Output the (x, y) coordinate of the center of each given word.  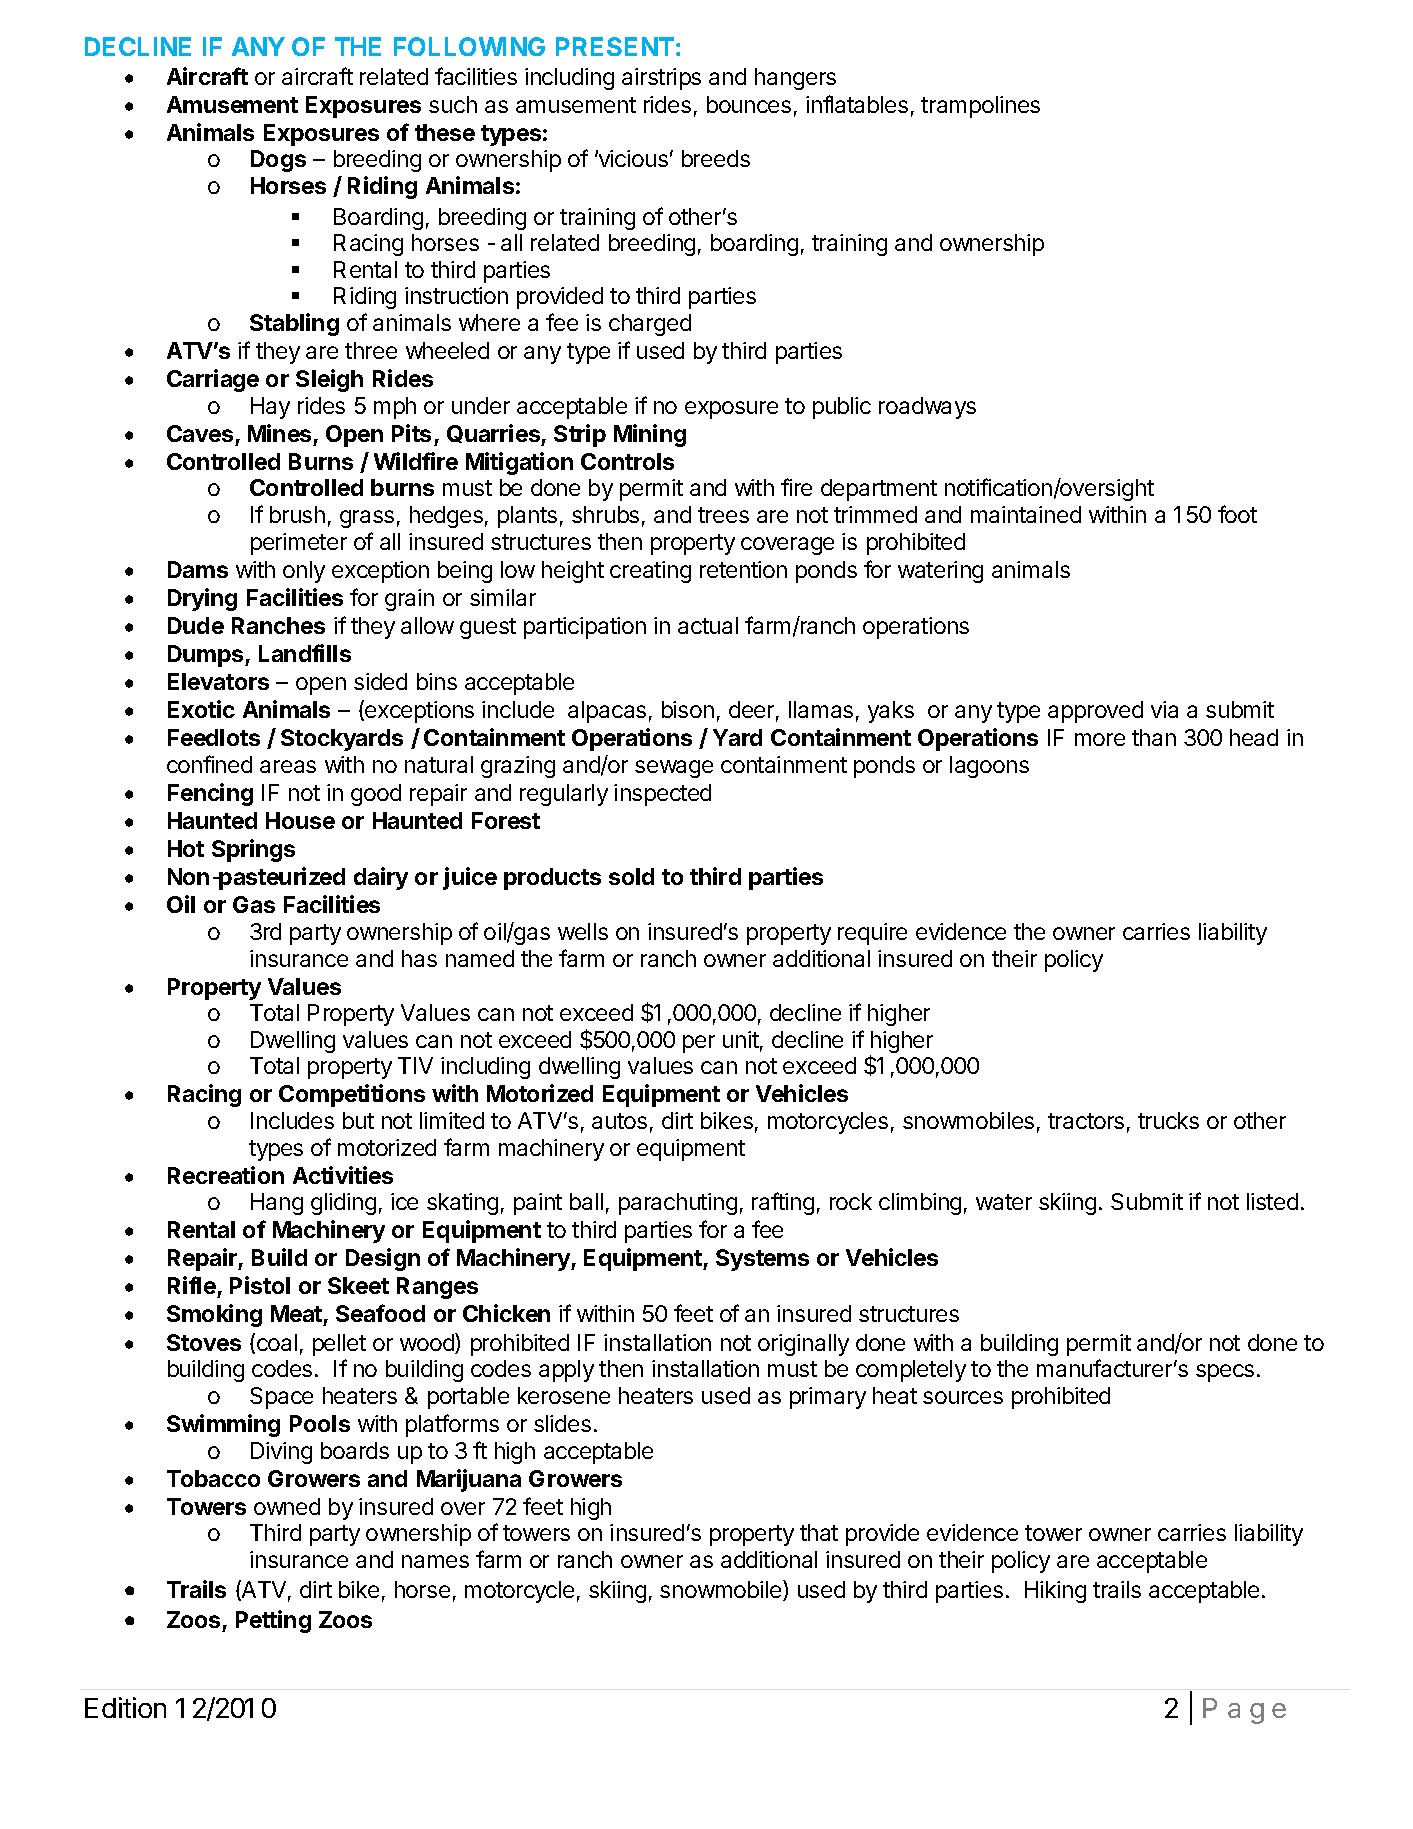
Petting (273, 1621)
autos (619, 1121)
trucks (1168, 1120)
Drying (202, 599)
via (1164, 709)
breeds (716, 158)
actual (708, 625)
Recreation (226, 1175)
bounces (749, 104)
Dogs (278, 161)
